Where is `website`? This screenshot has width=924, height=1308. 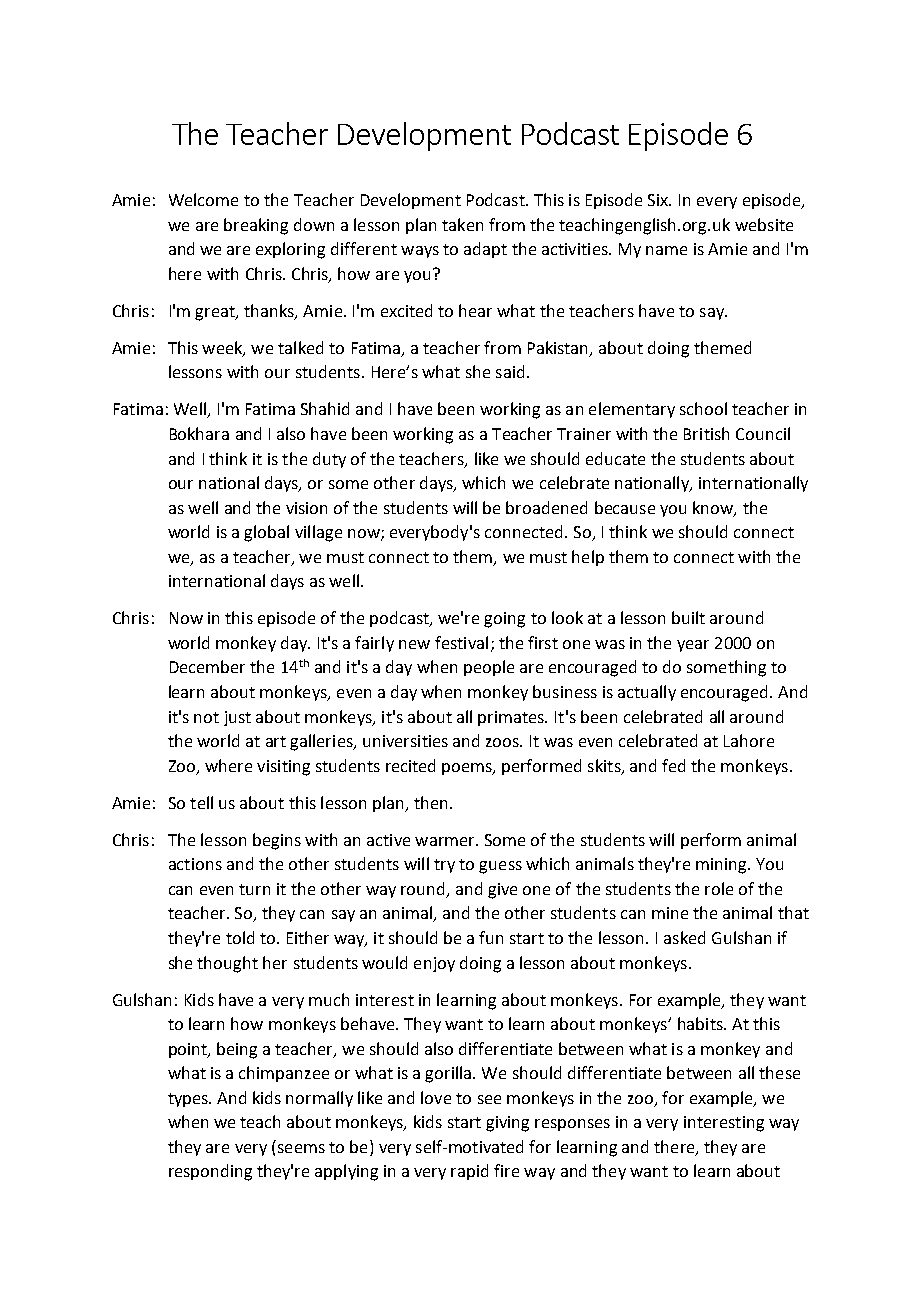 website is located at coordinates (764, 224).
